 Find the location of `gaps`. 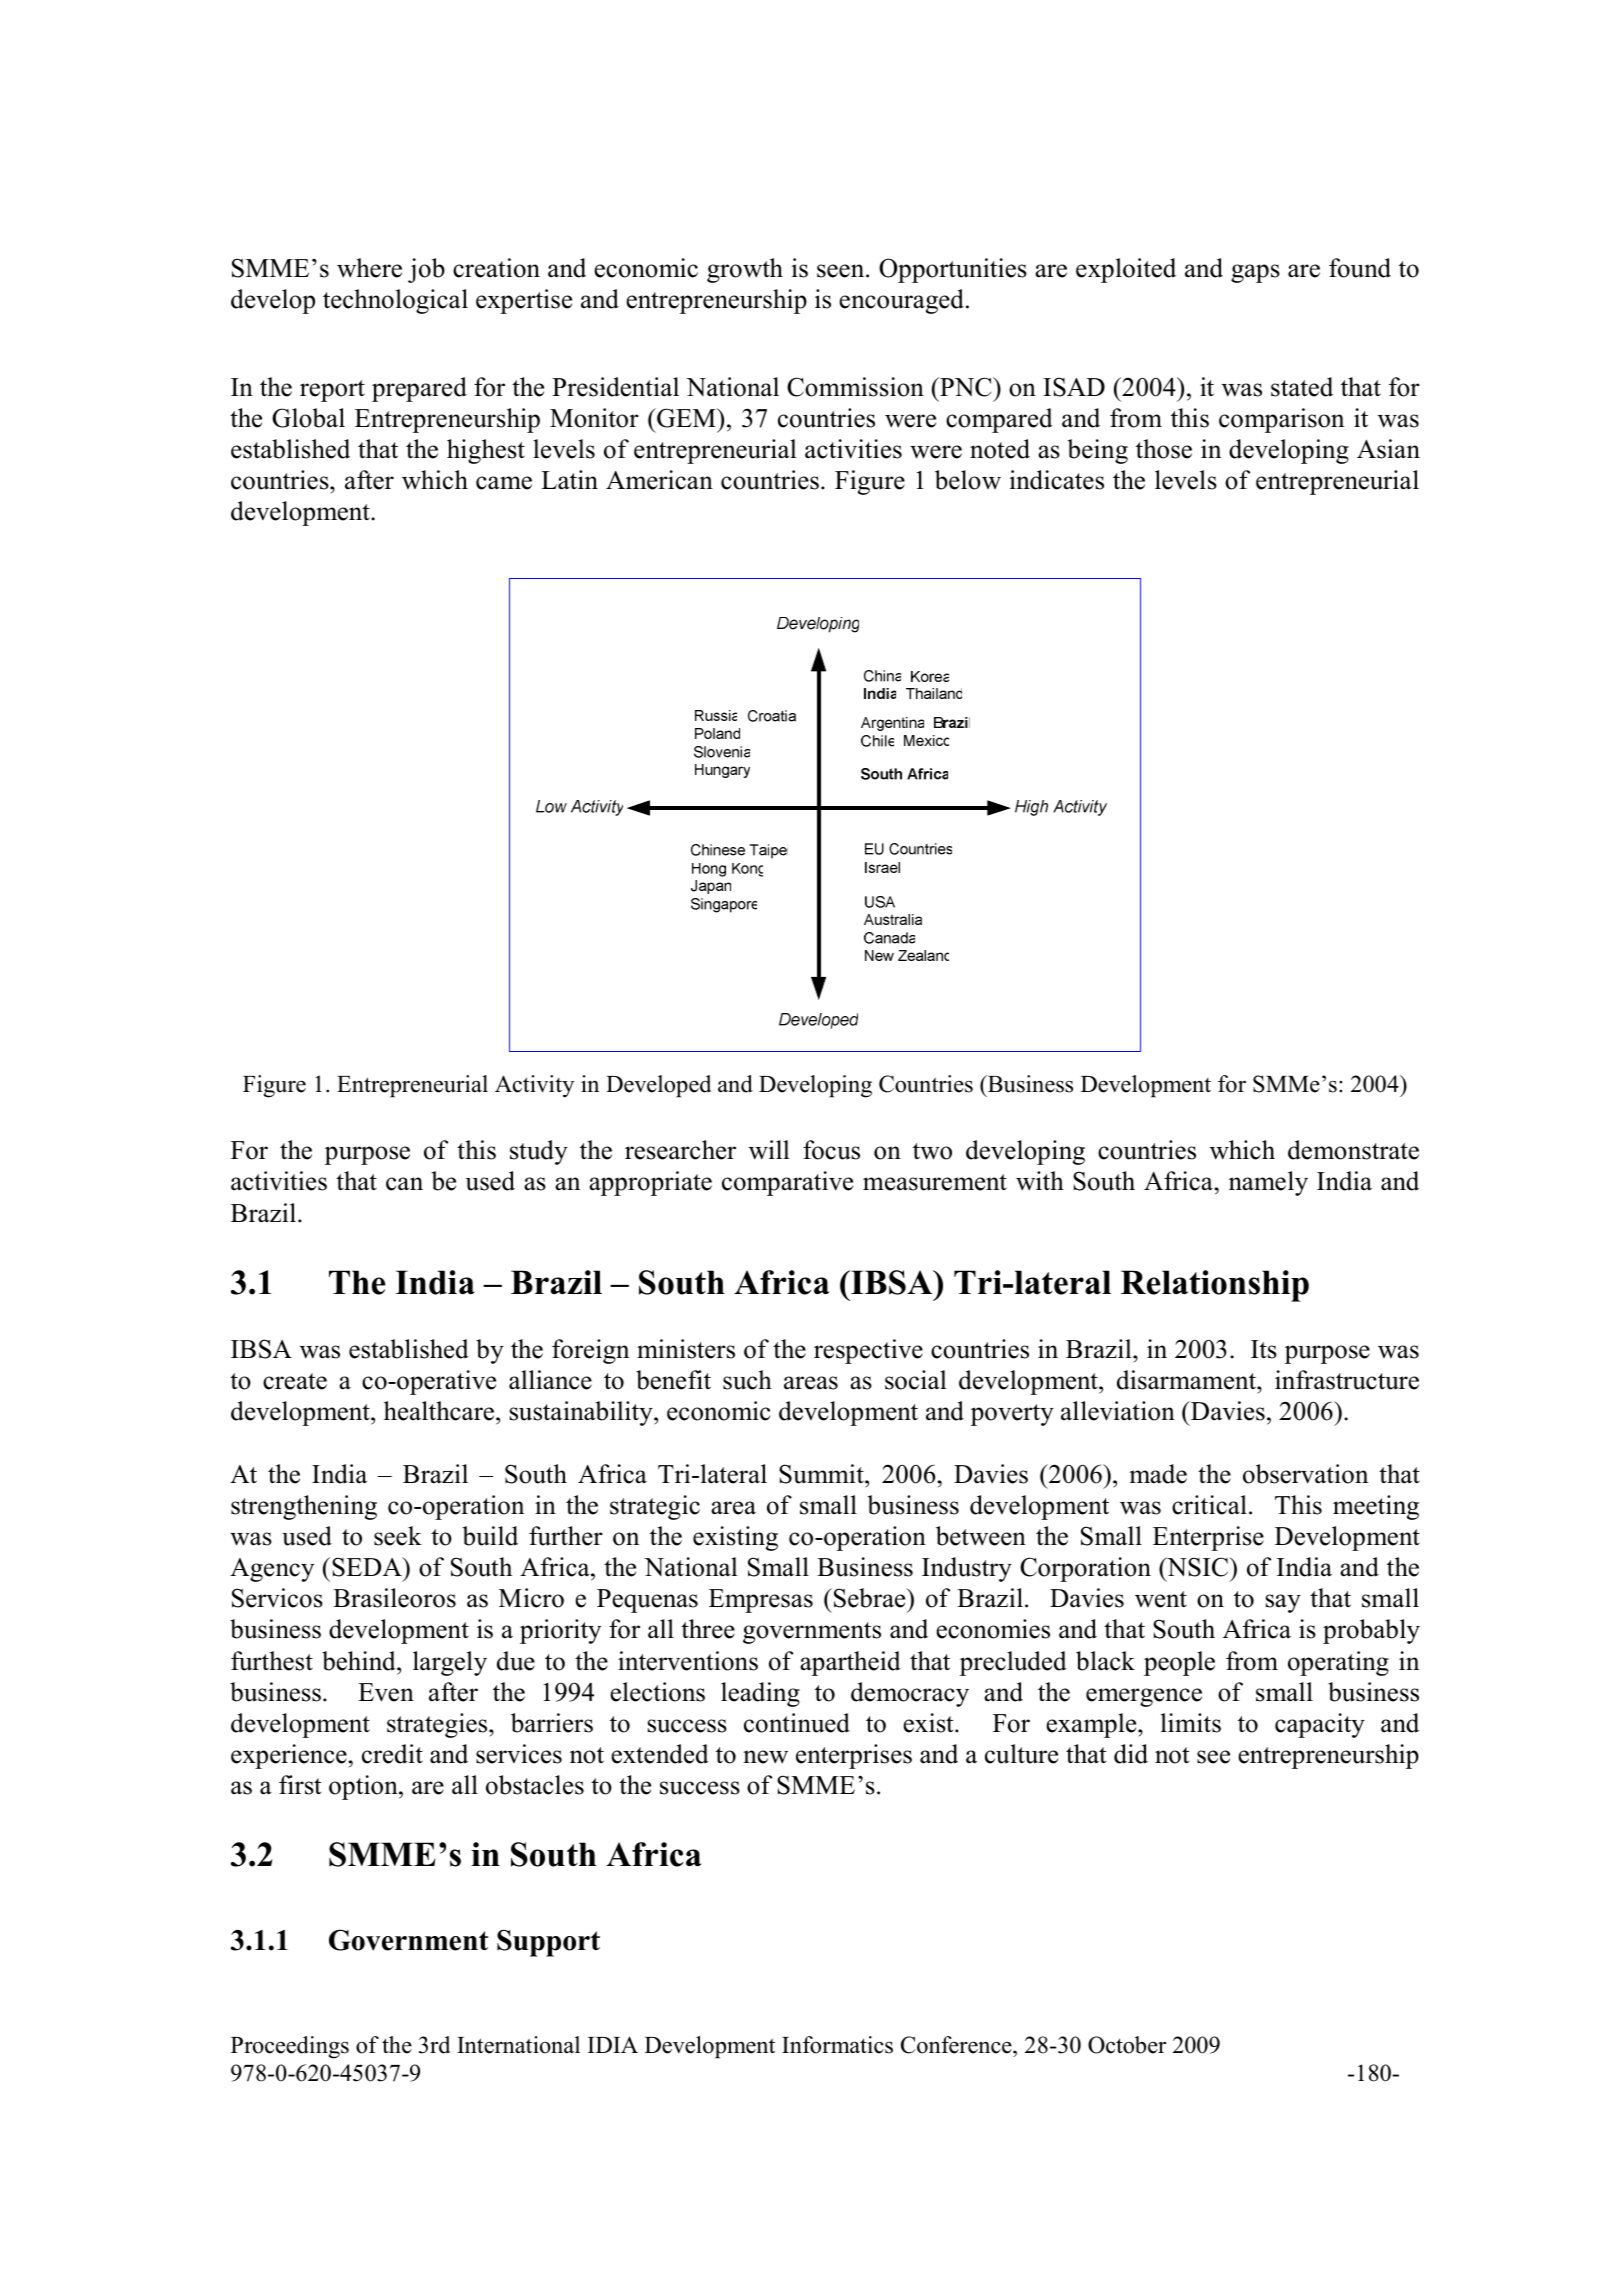

gaps is located at coordinates (1255, 273).
